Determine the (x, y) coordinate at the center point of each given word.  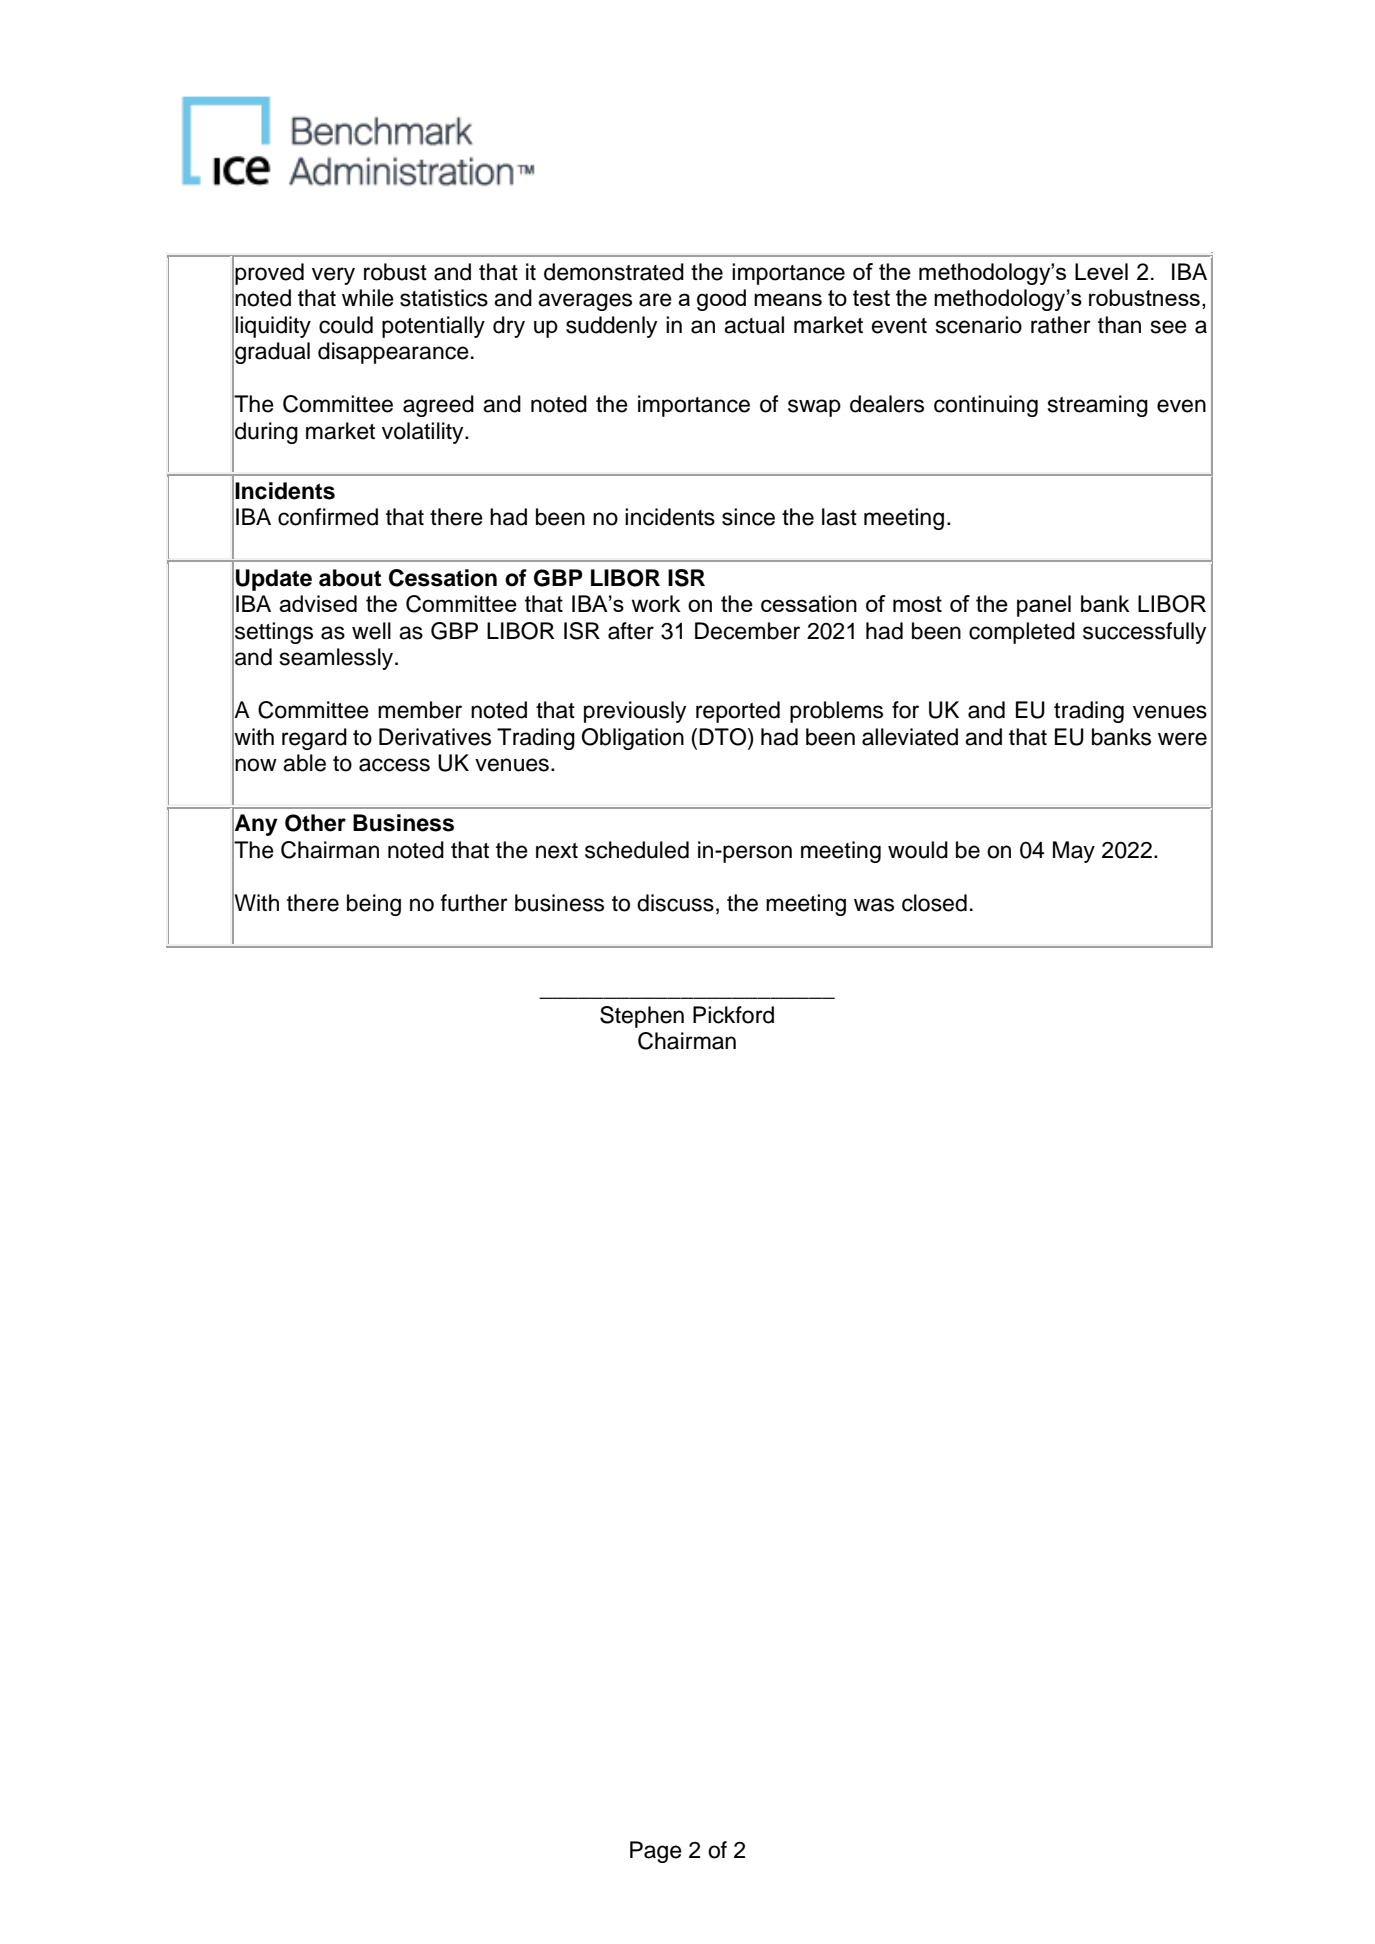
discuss (675, 903)
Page (656, 1852)
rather (1061, 325)
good (721, 300)
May (1074, 852)
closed (934, 903)
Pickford (733, 1015)
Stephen (642, 1017)
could (346, 325)
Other (315, 823)
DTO (724, 737)
